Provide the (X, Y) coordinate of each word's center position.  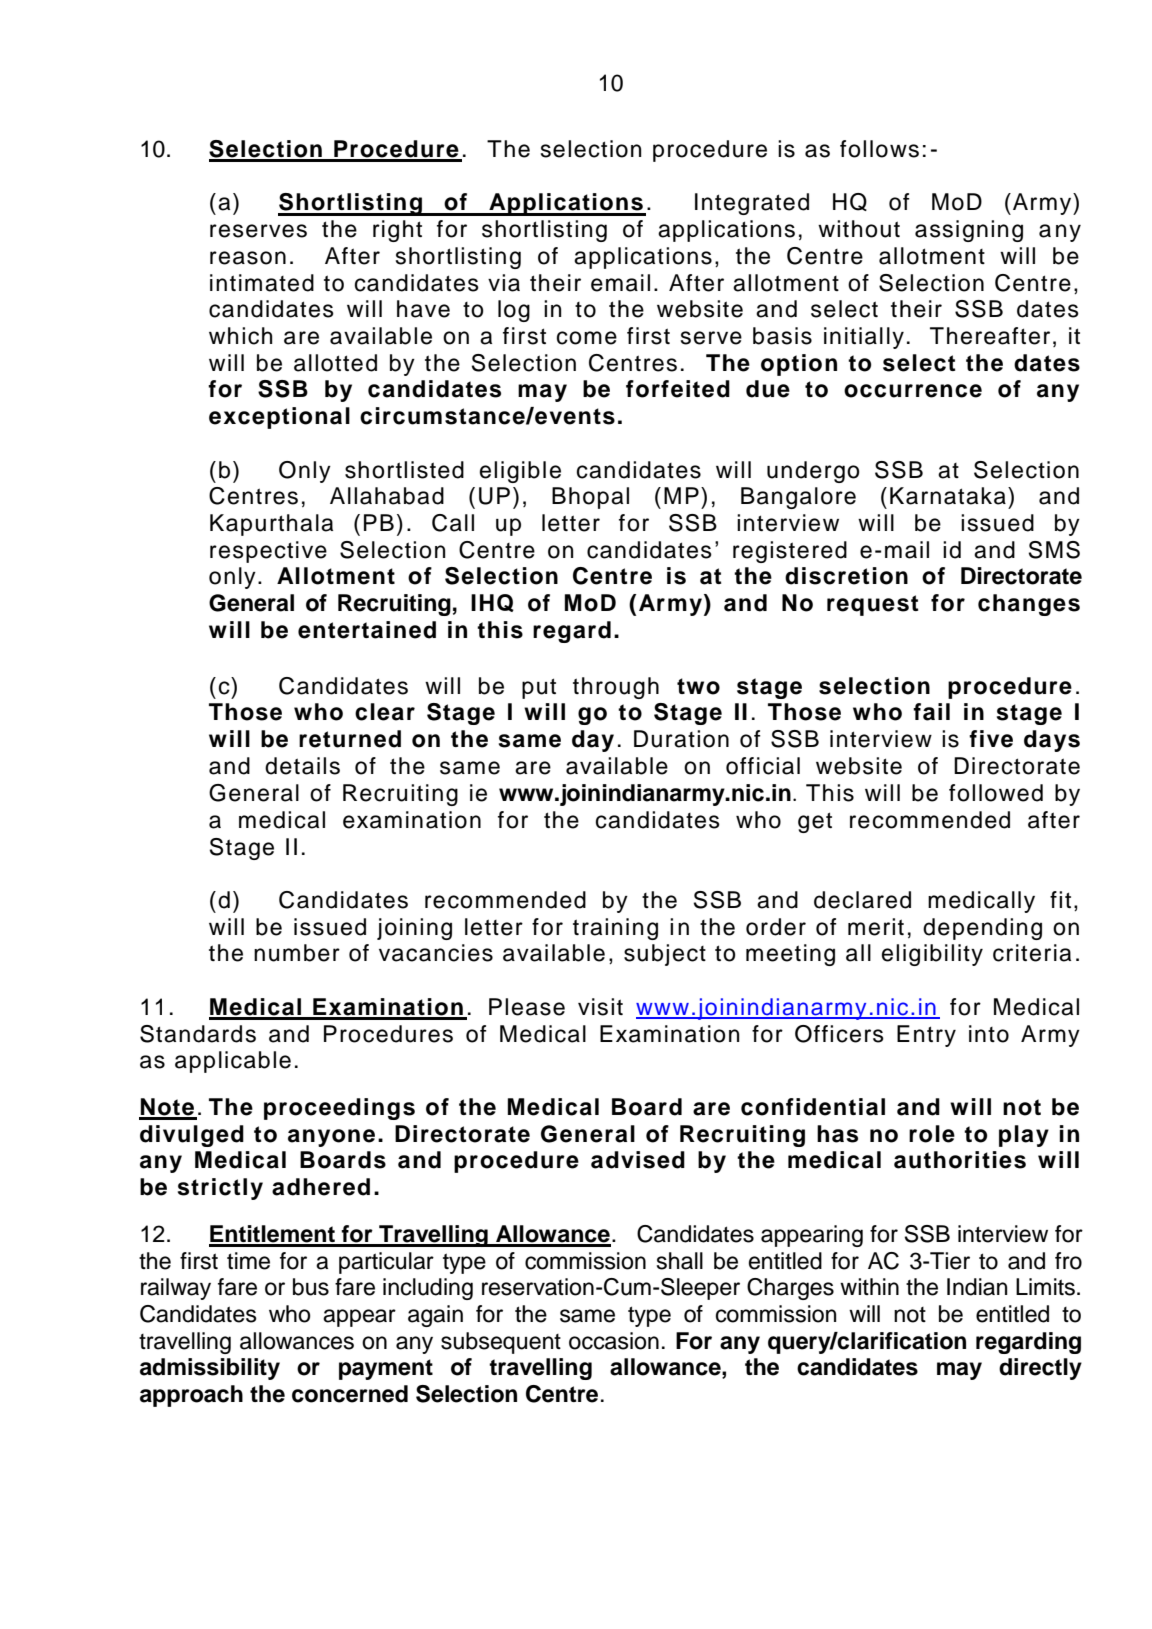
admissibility (210, 1369)
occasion (614, 1341)
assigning (969, 231)
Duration (681, 739)
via (504, 283)
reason (248, 258)
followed (996, 793)
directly (1040, 1369)
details (302, 766)
